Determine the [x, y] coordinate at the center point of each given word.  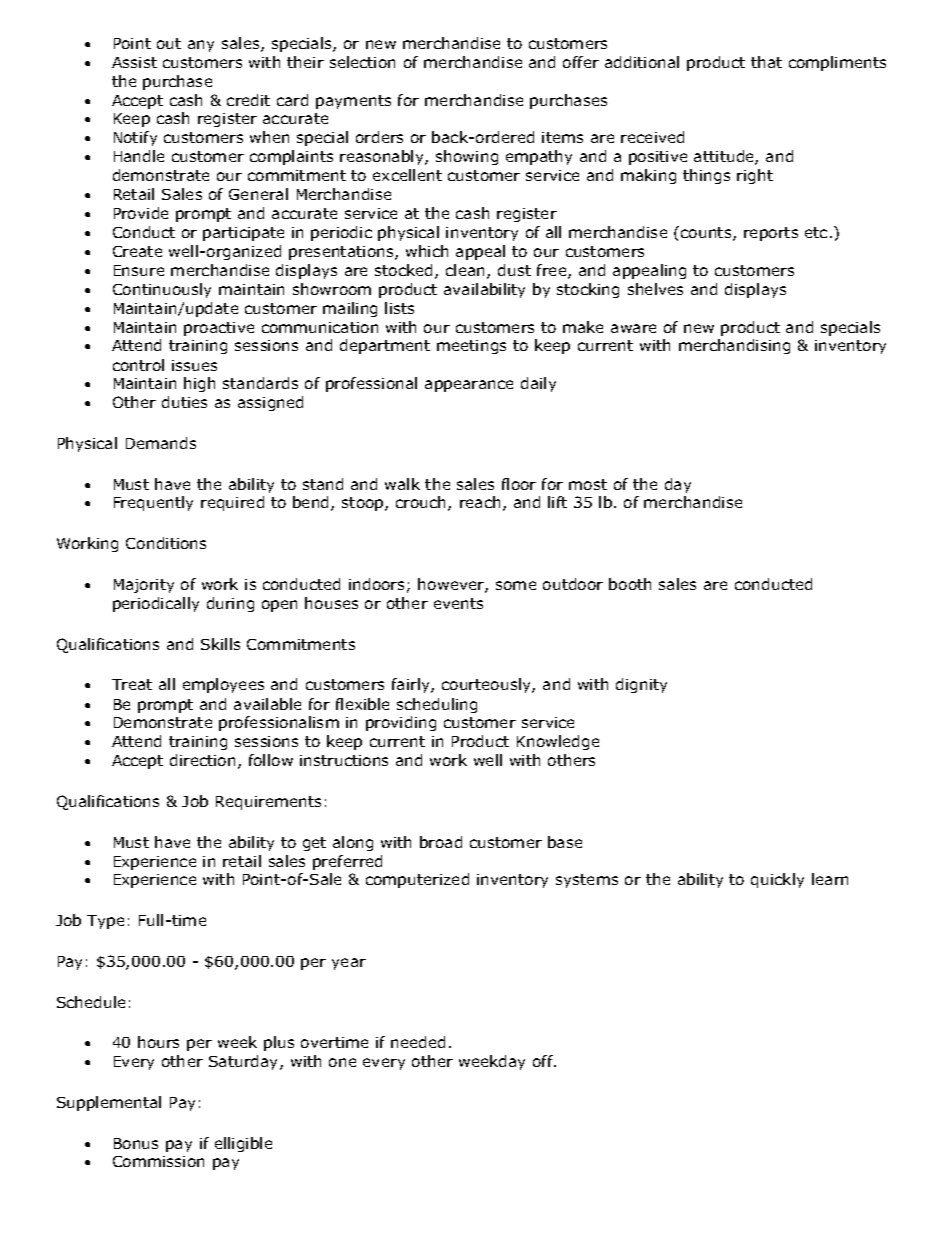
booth [630, 584]
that [766, 62]
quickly [777, 880]
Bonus [136, 1143]
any [201, 46]
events [458, 603]
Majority [144, 586]
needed [418, 1042]
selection [362, 62]
